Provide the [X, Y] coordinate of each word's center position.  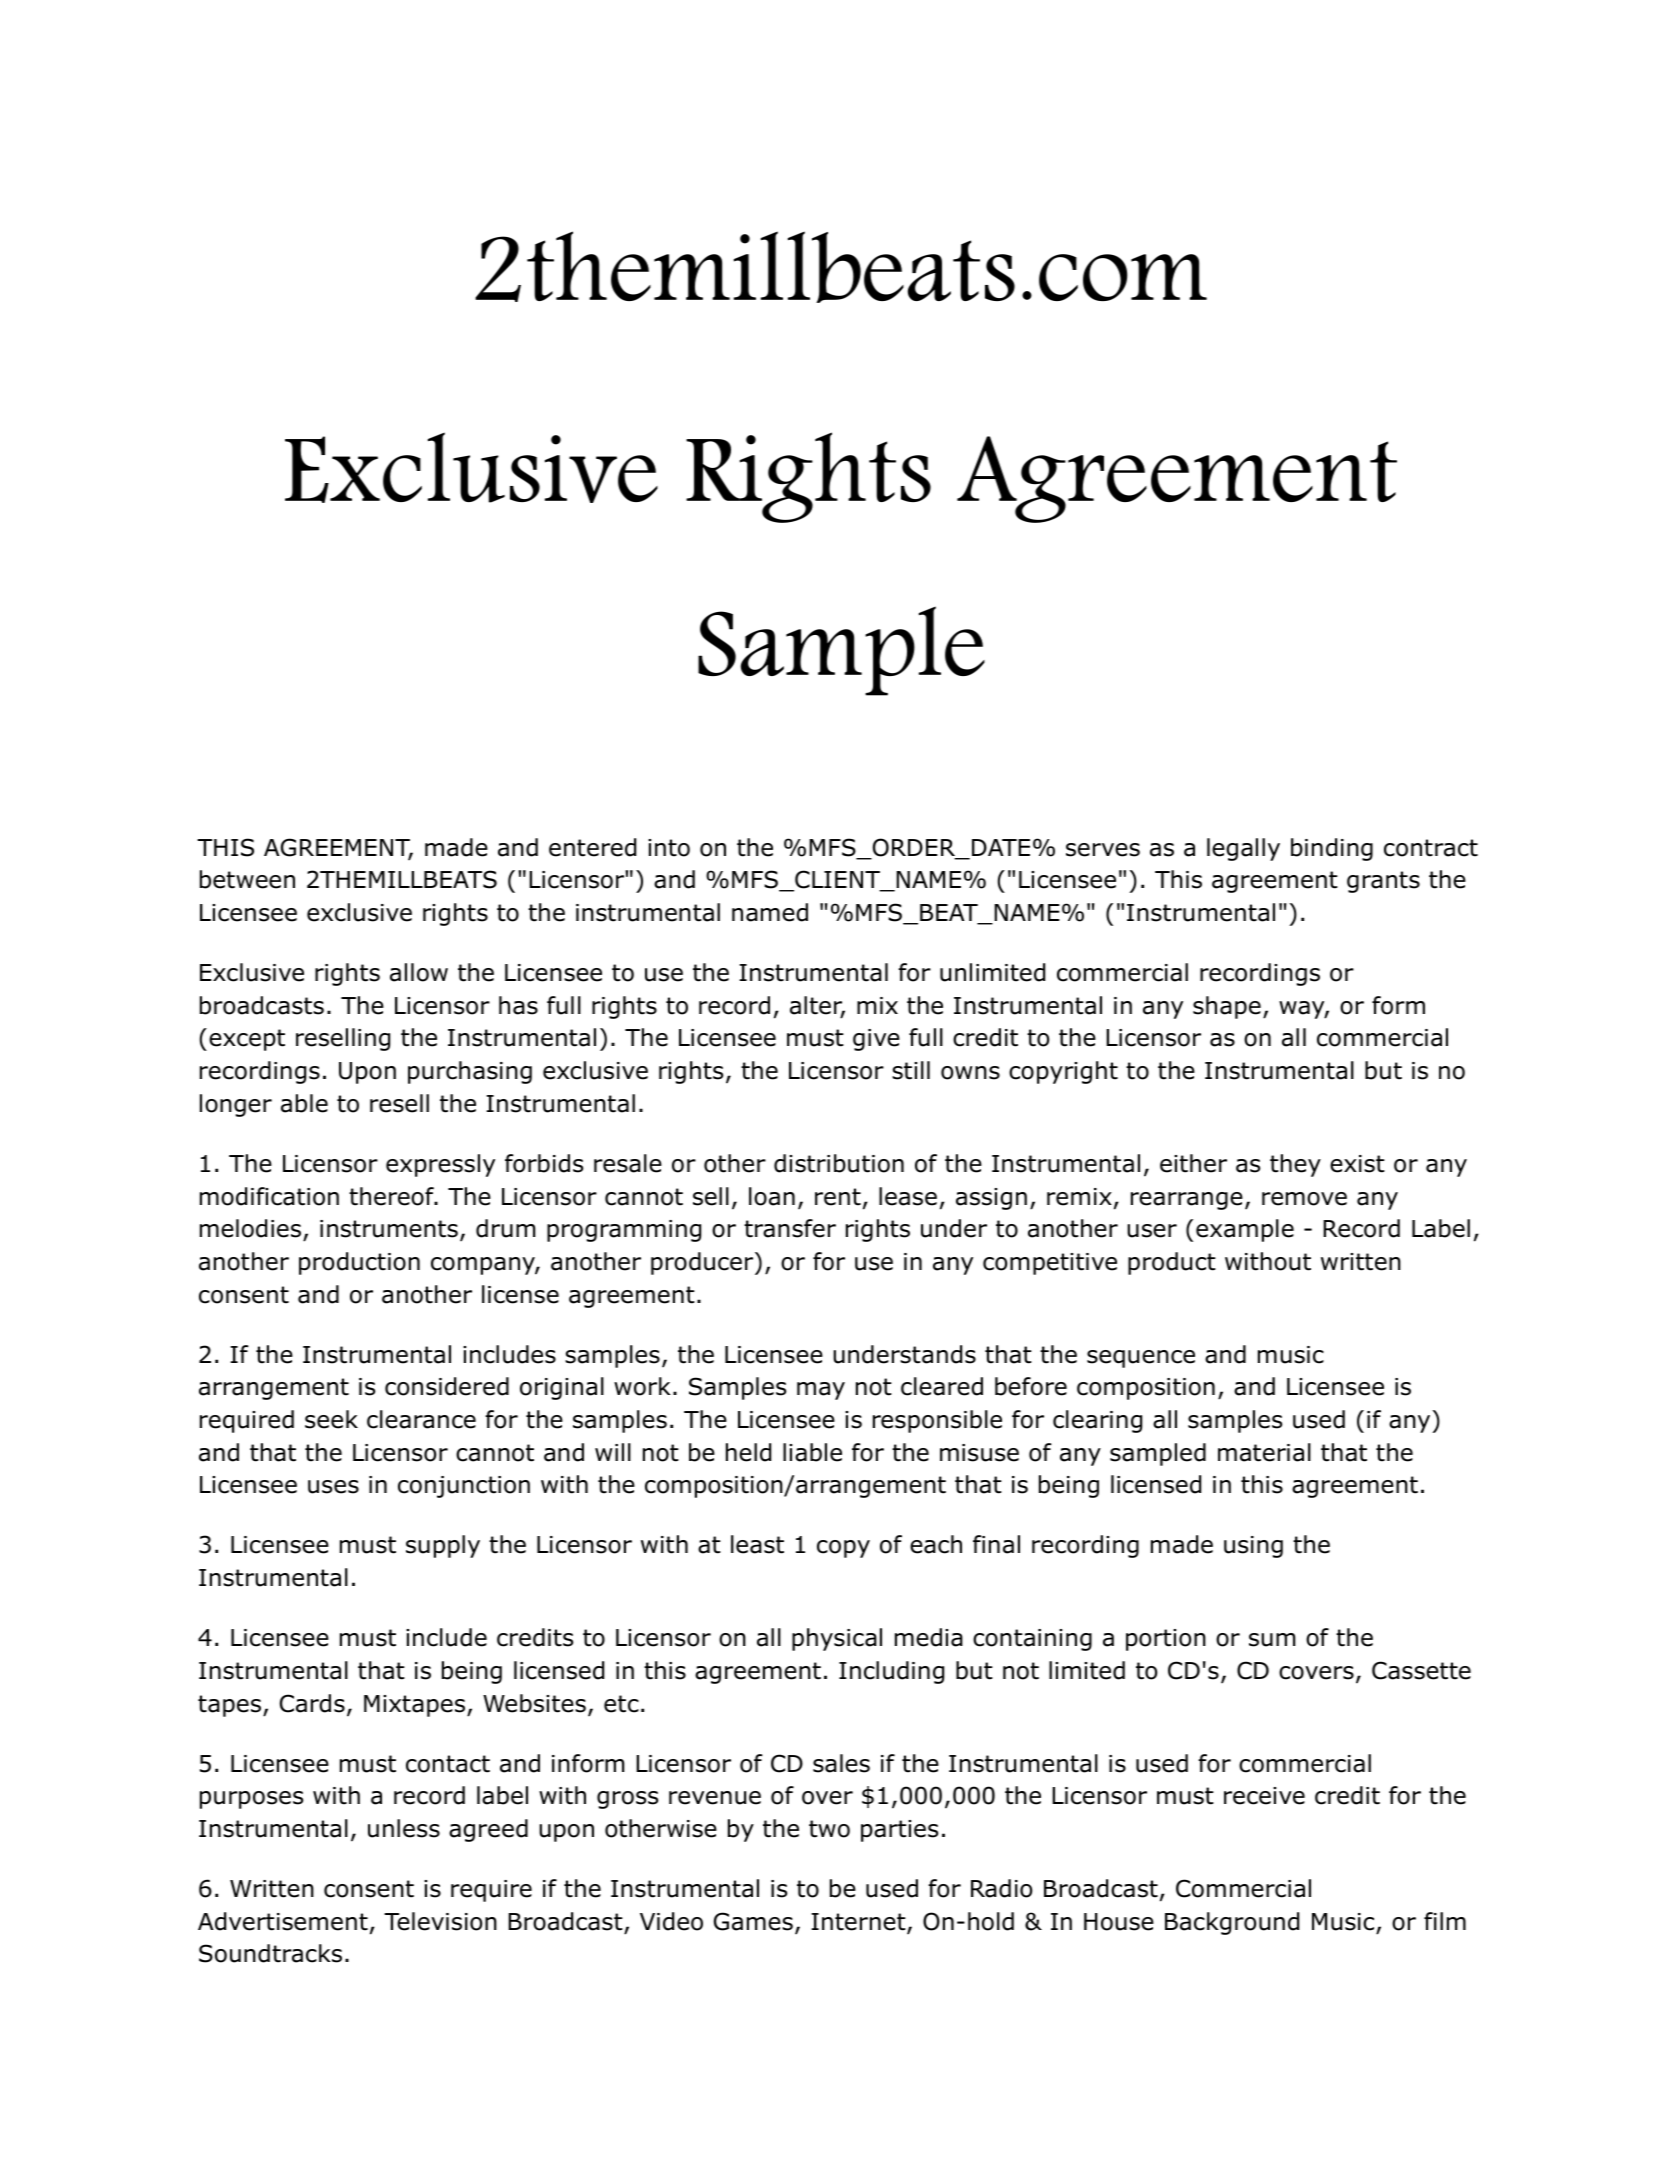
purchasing [470, 1072]
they [1295, 1165]
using [1253, 1547]
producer [703, 1263]
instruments [389, 1229]
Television [440, 1921]
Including [891, 1672]
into [669, 848]
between [247, 879]
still [911, 1070]
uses [333, 1487]
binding [1332, 849]
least [757, 1544]
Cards [312, 1703]
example [1245, 1230]
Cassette [1421, 1670]
